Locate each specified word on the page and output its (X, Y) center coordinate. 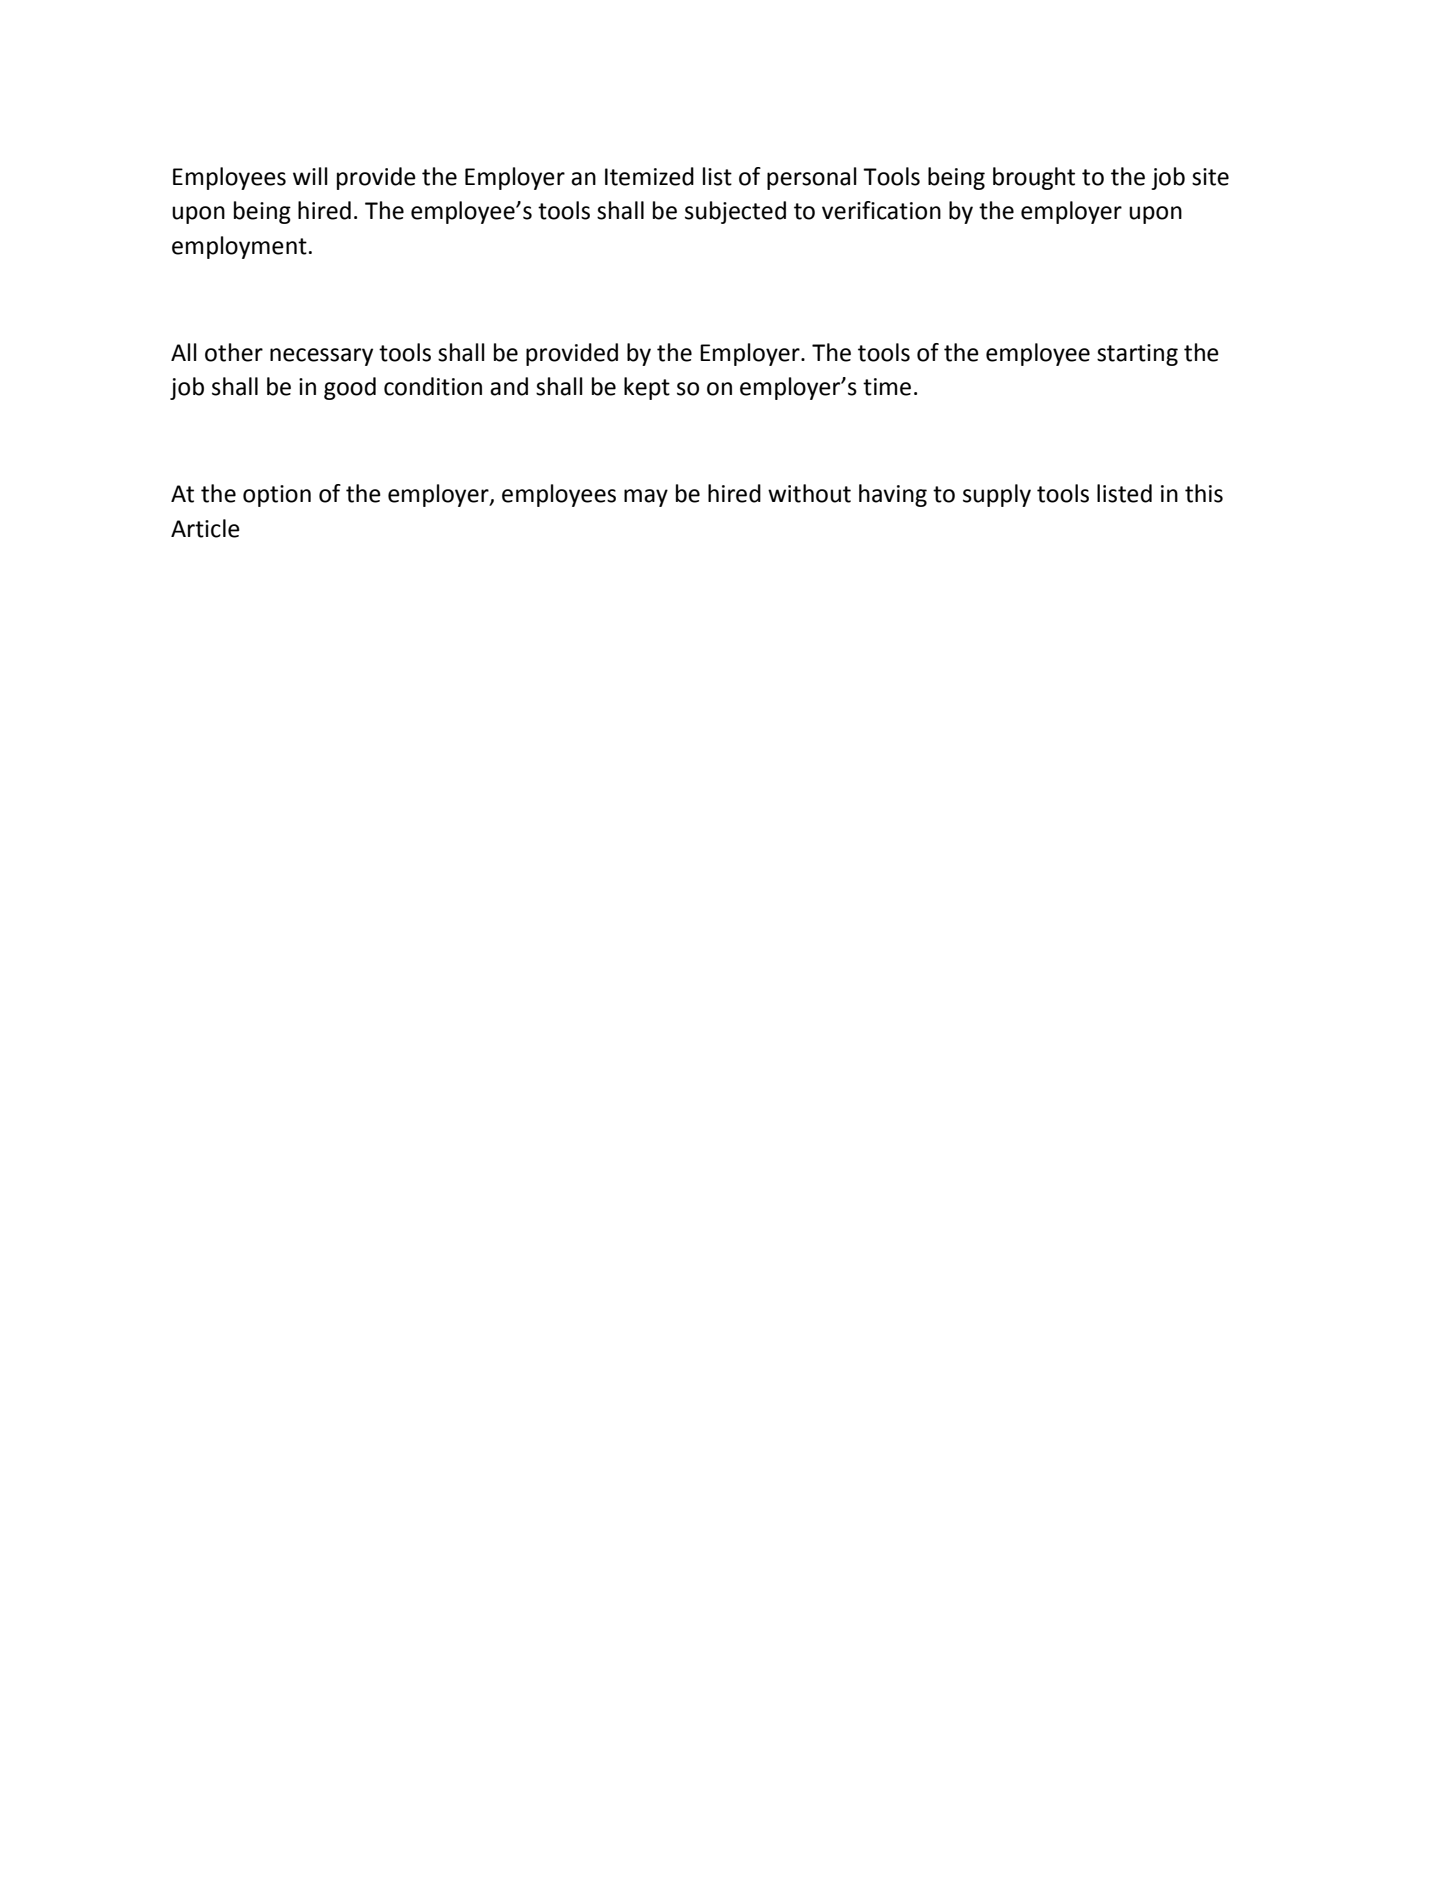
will (310, 176)
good (350, 388)
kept (647, 388)
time (887, 387)
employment (239, 247)
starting (1137, 355)
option (277, 496)
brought (1034, 178)
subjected (735, 212)
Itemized (649, 176)
